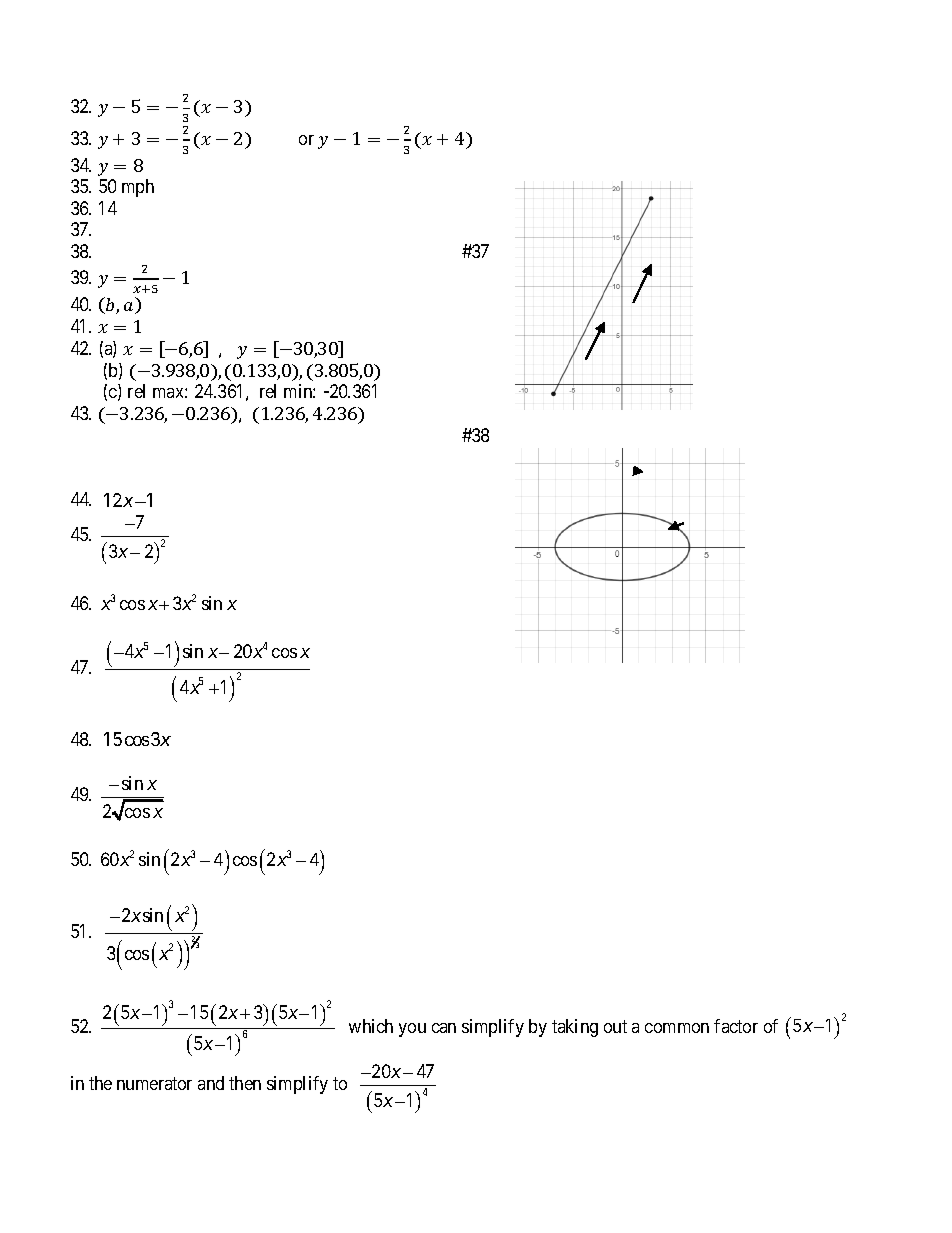  What do you see at coordinates (211, 1083) in the image?
I see `and` at bounding box center [211, 1083].
